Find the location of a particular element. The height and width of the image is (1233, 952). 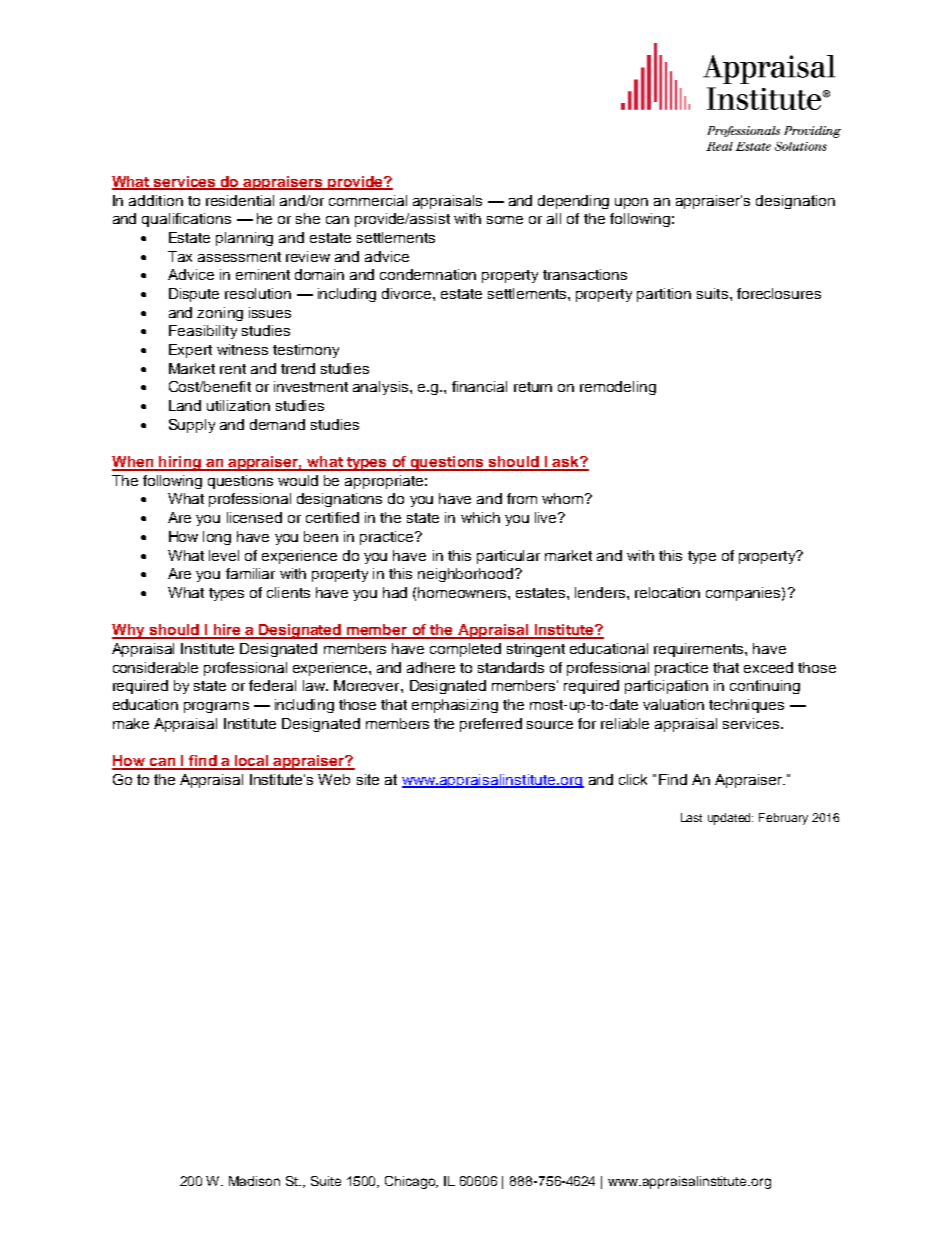

some is located at coordinates (505, 220).
